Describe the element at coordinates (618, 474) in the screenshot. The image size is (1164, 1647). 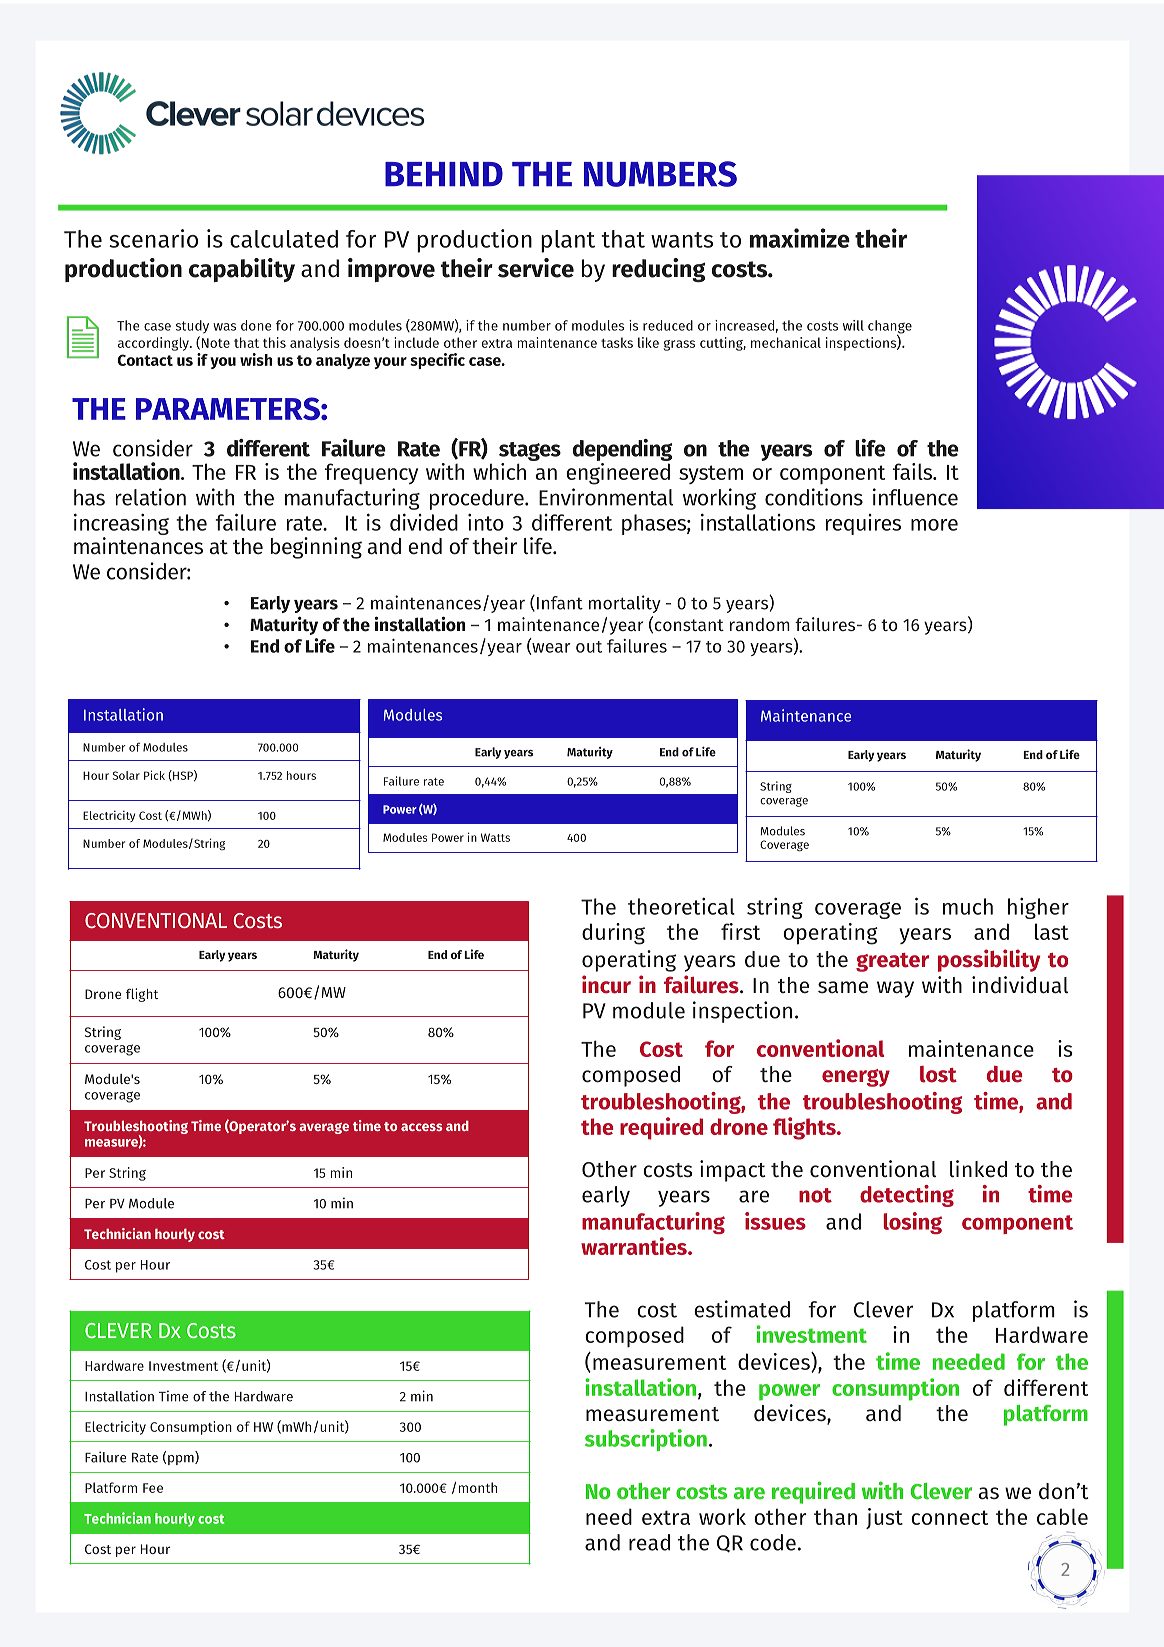
I see `engineered` at that location.
